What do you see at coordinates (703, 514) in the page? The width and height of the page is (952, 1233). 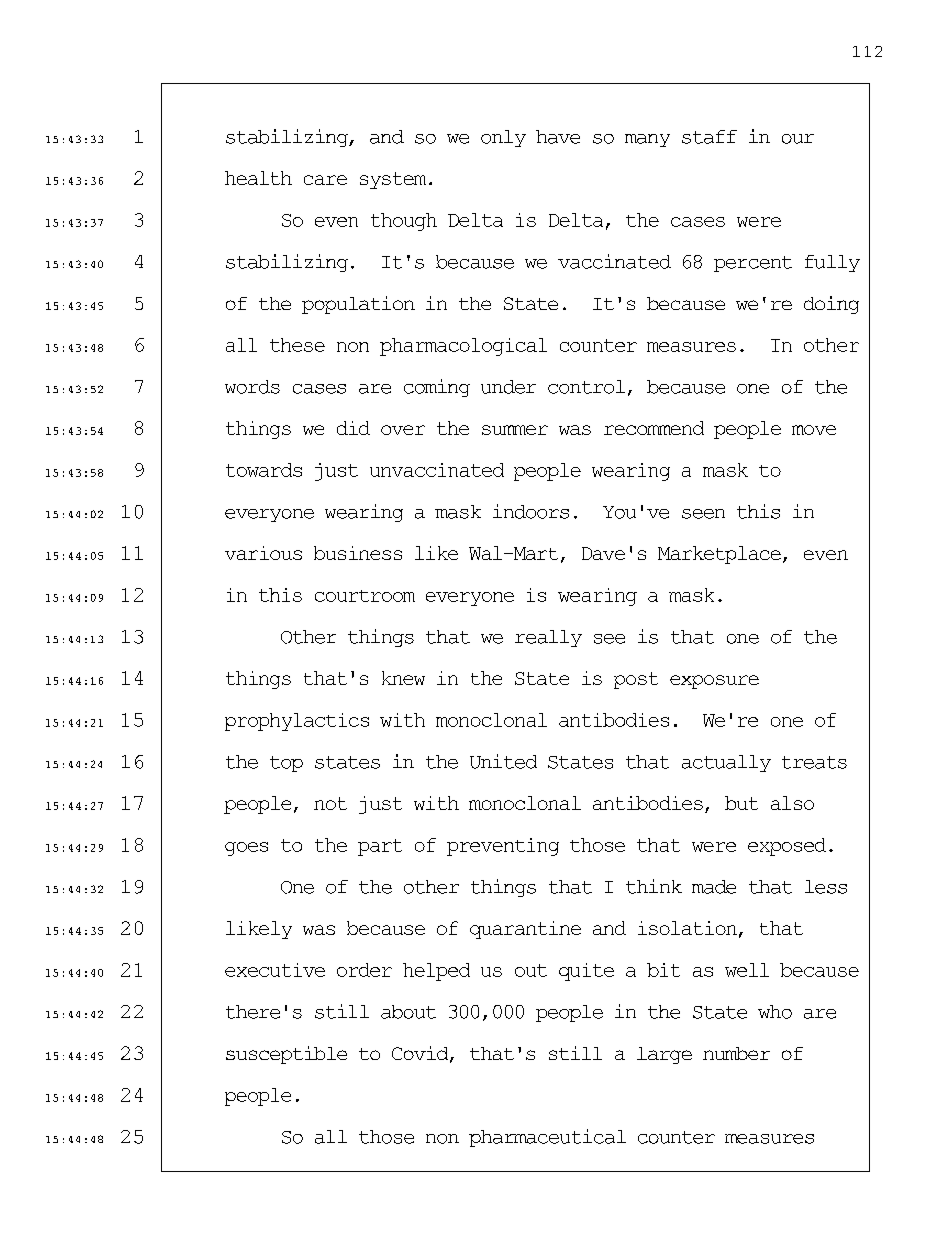 I see `seen` at bounding box center [703, 514].
